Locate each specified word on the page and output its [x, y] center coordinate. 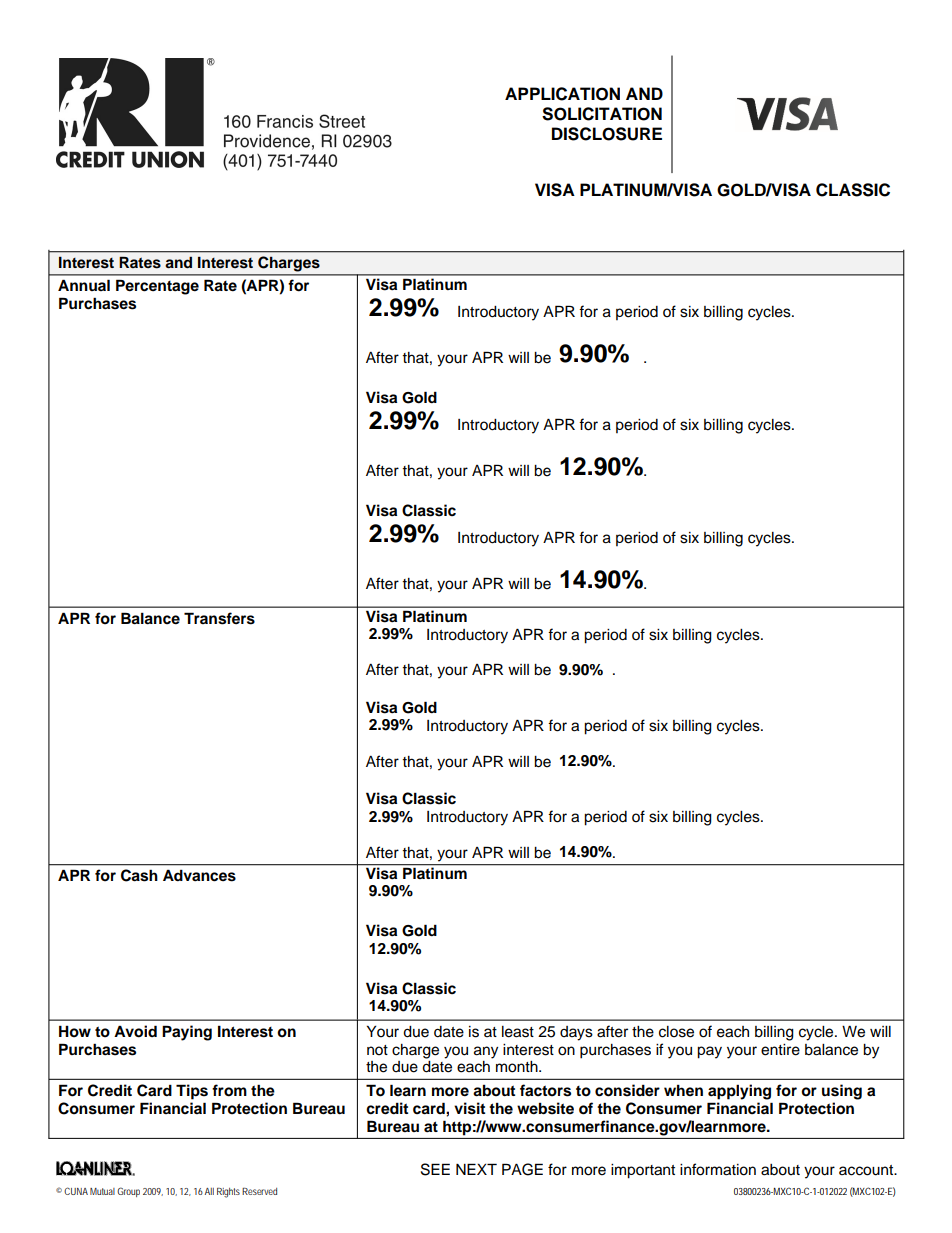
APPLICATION [562, 94]
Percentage [157, 287]
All [209, 1191]
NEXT [476, 1169]
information [718, 1169]
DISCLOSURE [607, 134]
